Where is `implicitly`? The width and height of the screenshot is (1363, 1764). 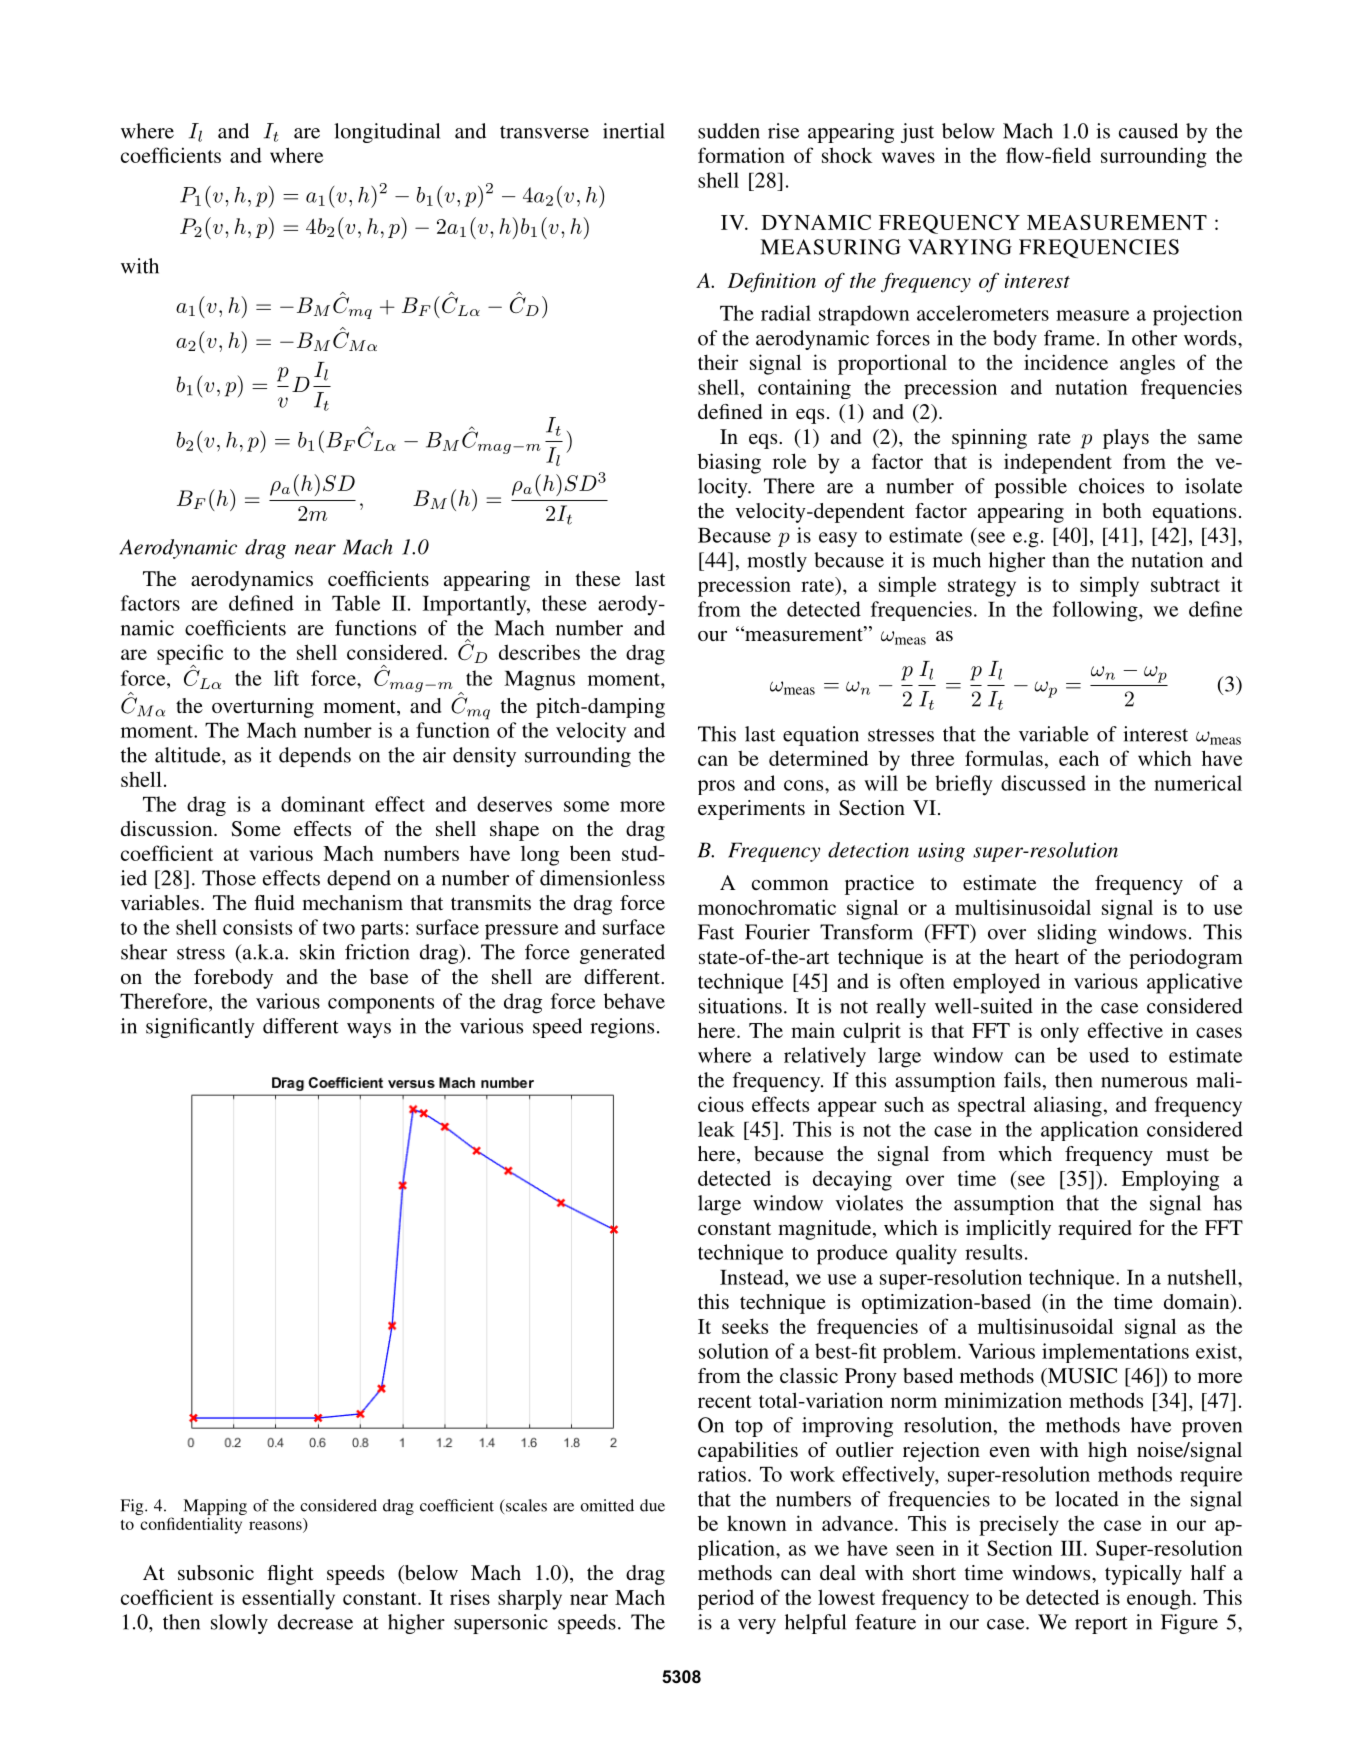 implicitly is located at coordinates (1008, 1230).
